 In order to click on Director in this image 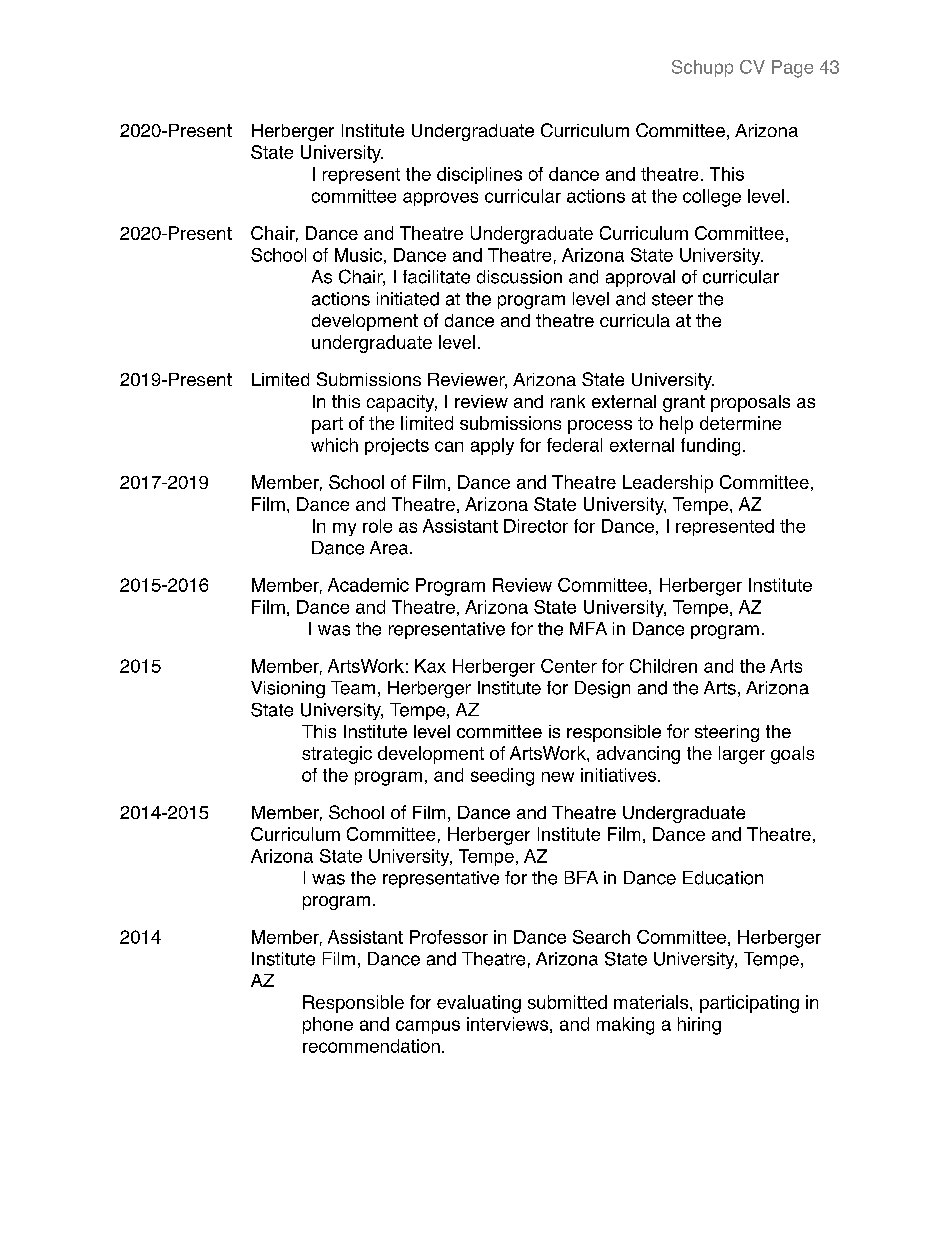, I will do `click(536, 526)`.
